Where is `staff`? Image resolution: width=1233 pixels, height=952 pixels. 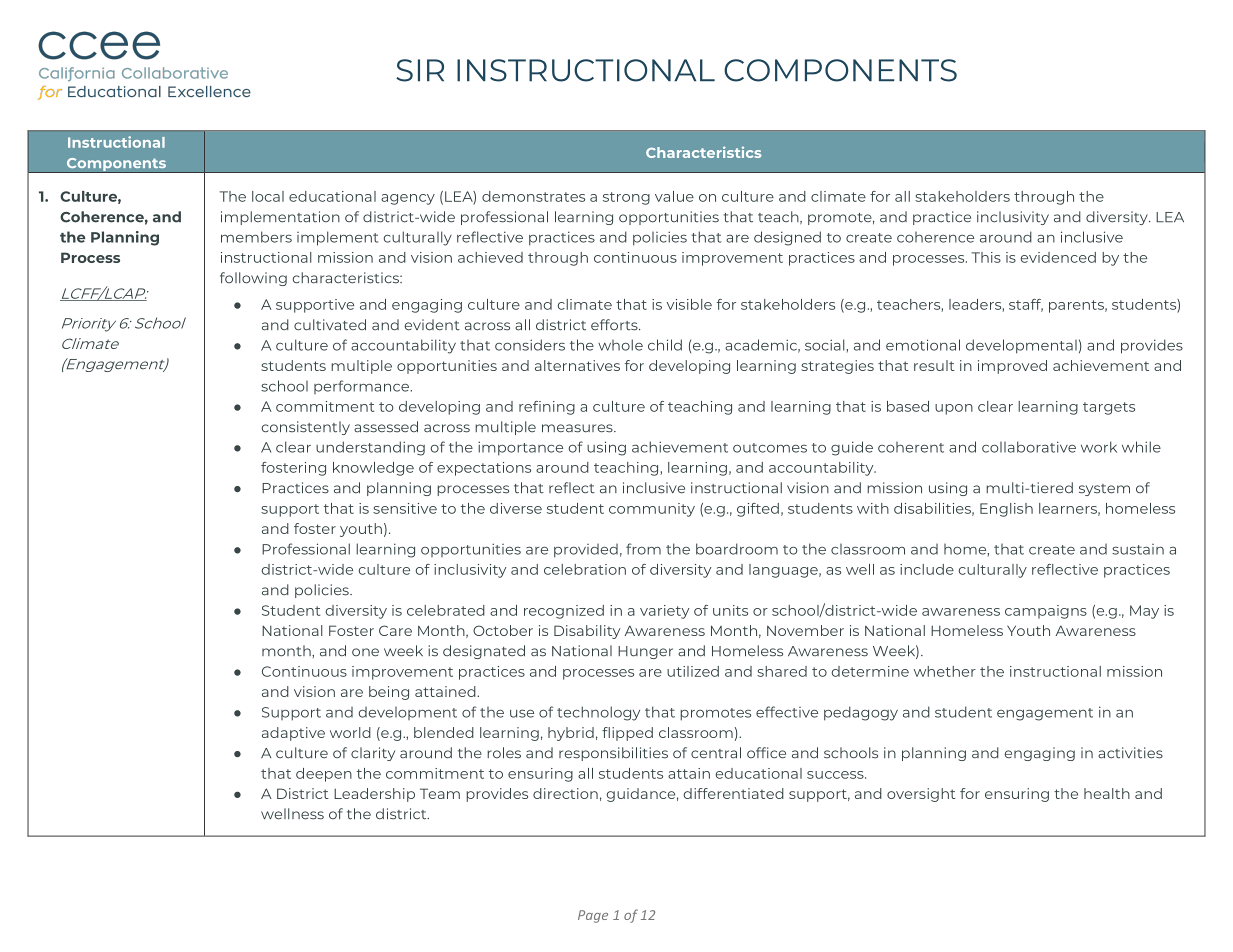
staff is located at coordinates (1026, 305).
